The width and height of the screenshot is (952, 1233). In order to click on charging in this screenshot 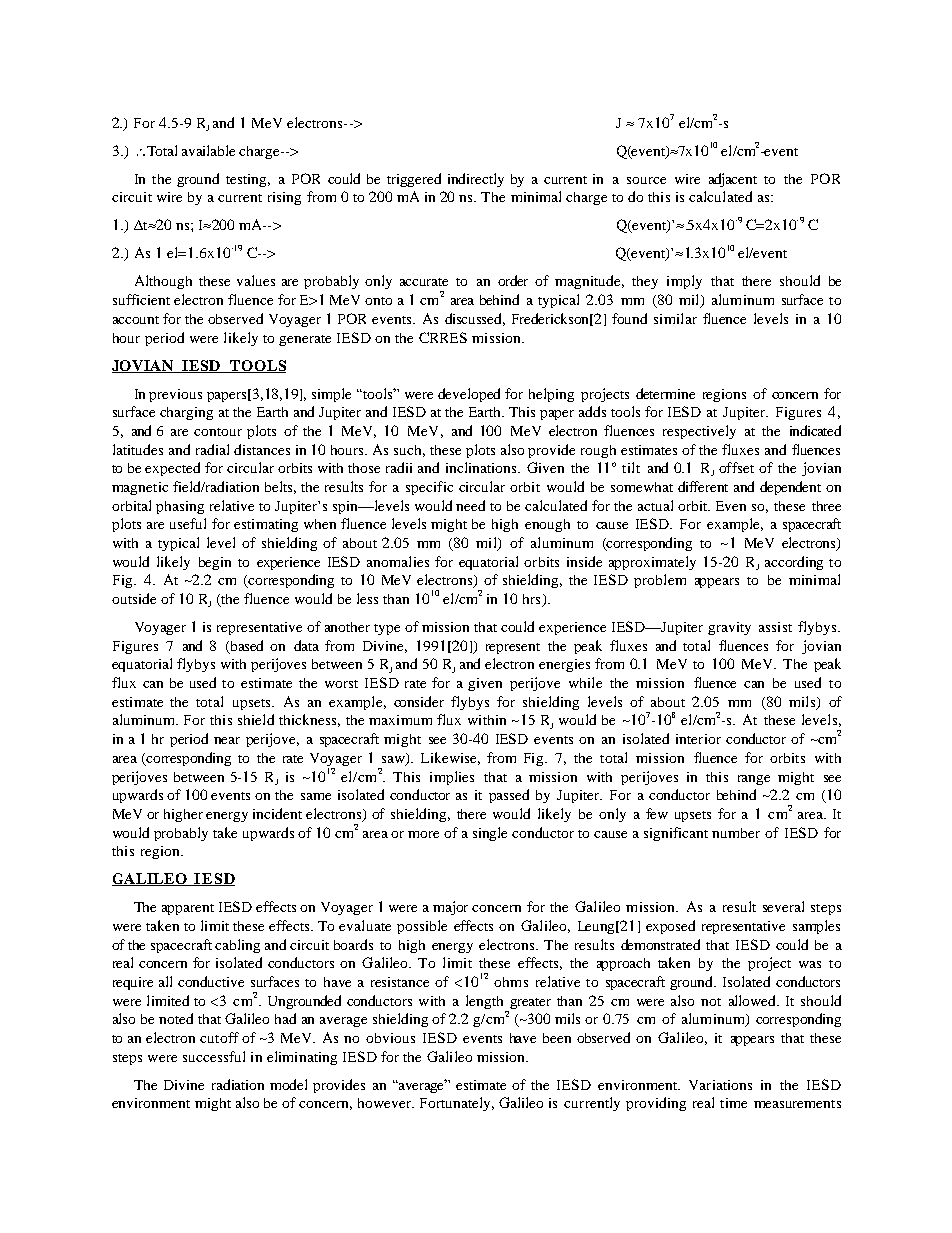, I will do `click(186, 413)`.
